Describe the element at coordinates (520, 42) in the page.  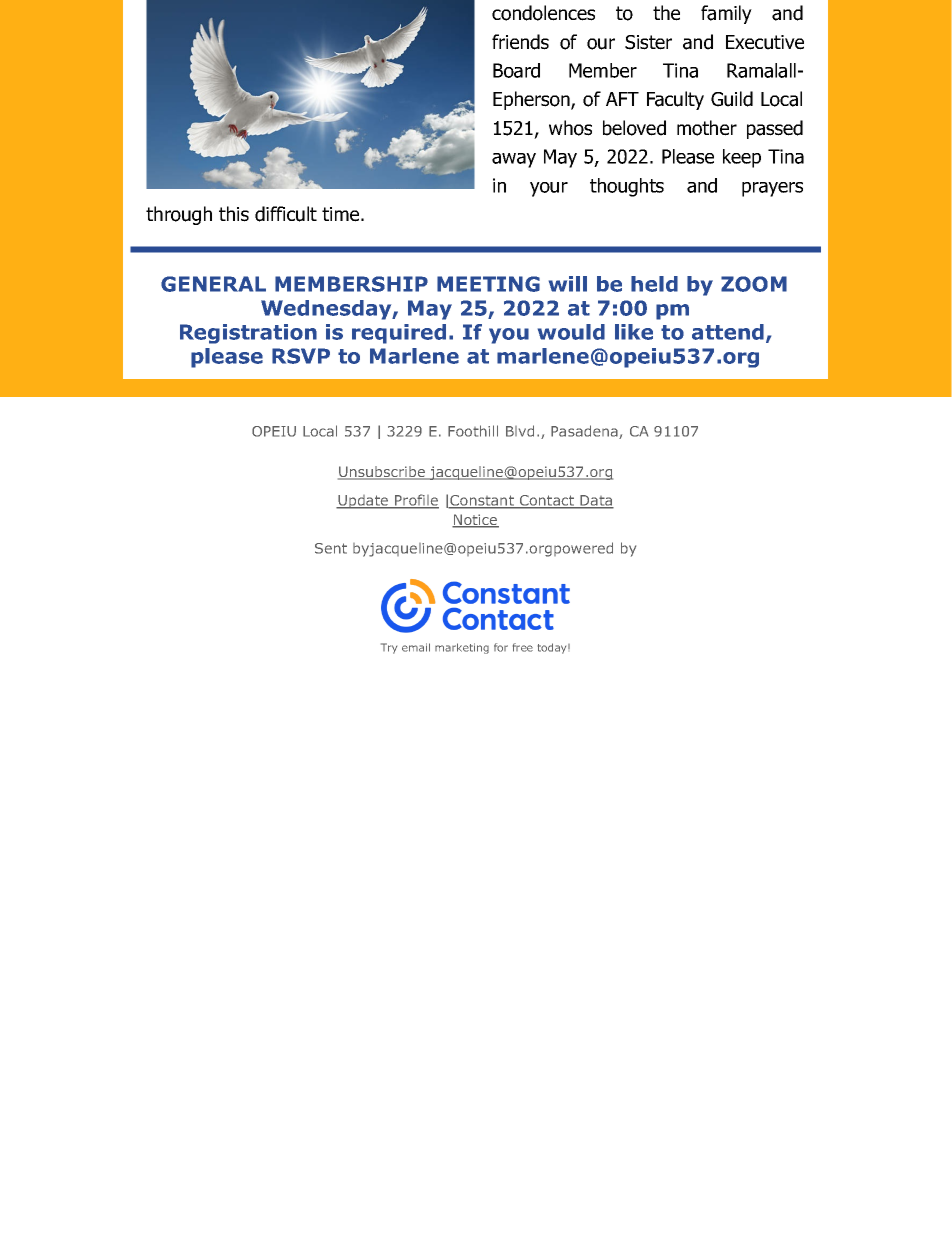
I see `friends` at that location.
